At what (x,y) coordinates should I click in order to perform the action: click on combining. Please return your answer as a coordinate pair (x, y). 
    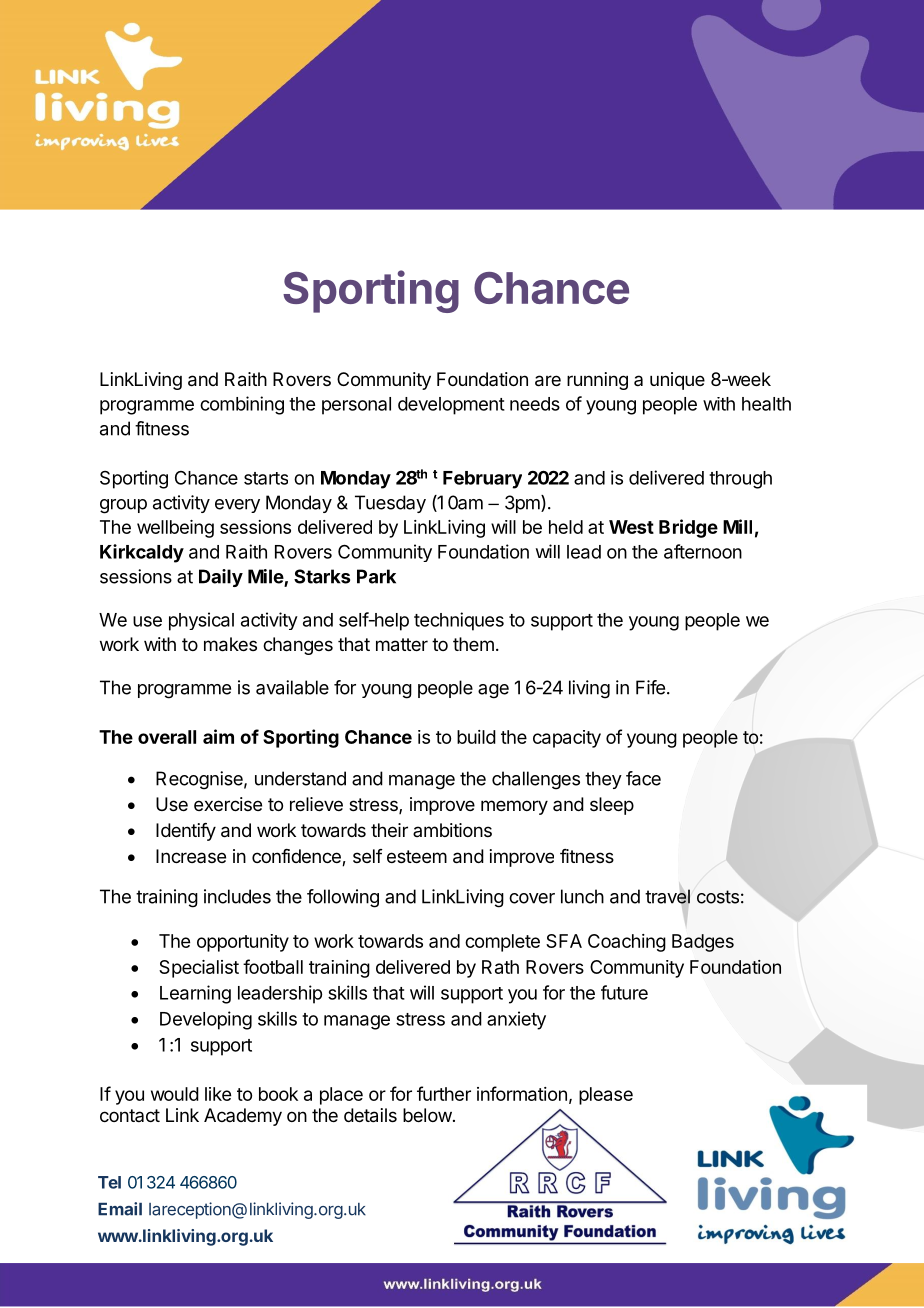
    Looking at the image, I should click on (242, 405).
